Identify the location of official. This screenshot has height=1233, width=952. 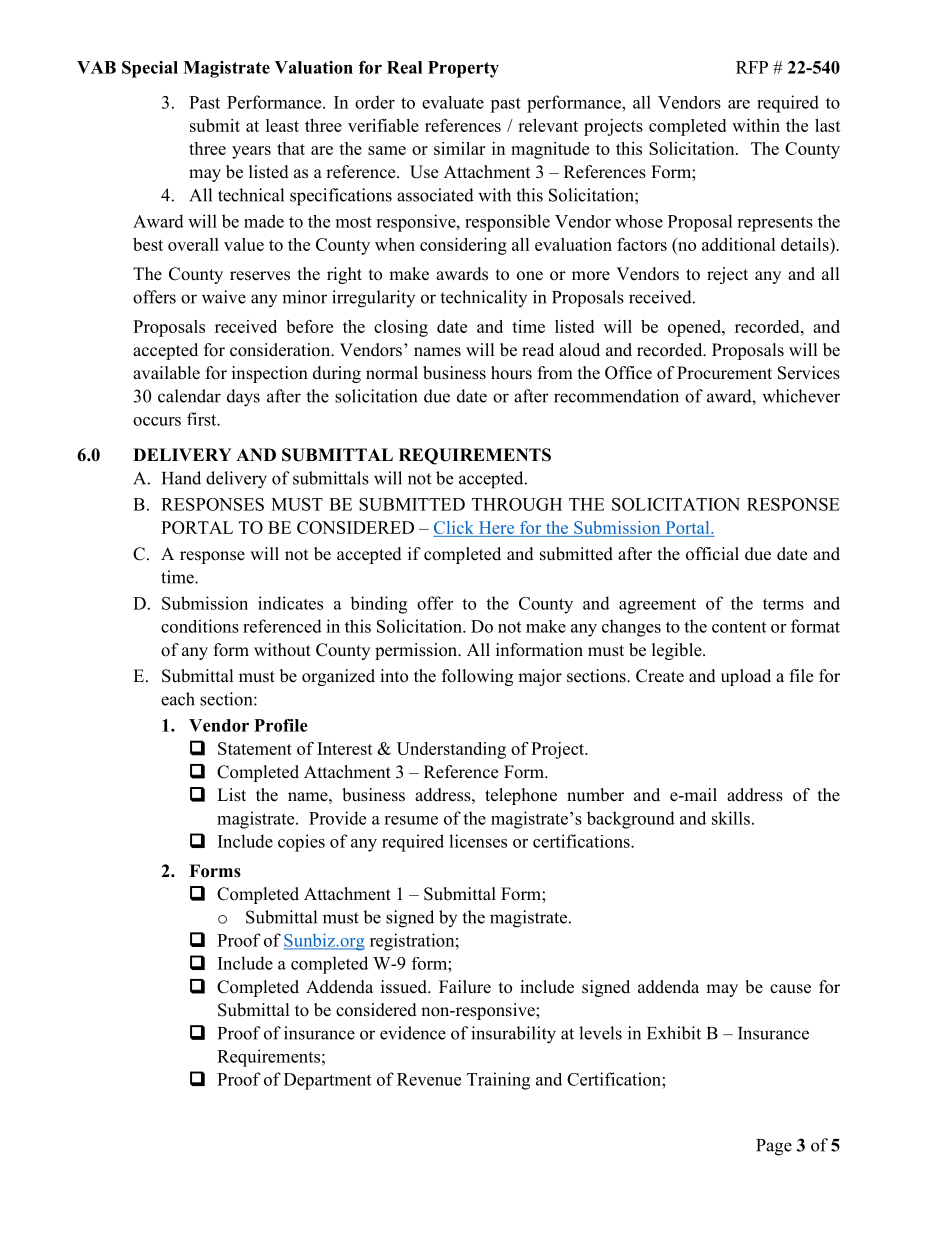
(712, 554).
